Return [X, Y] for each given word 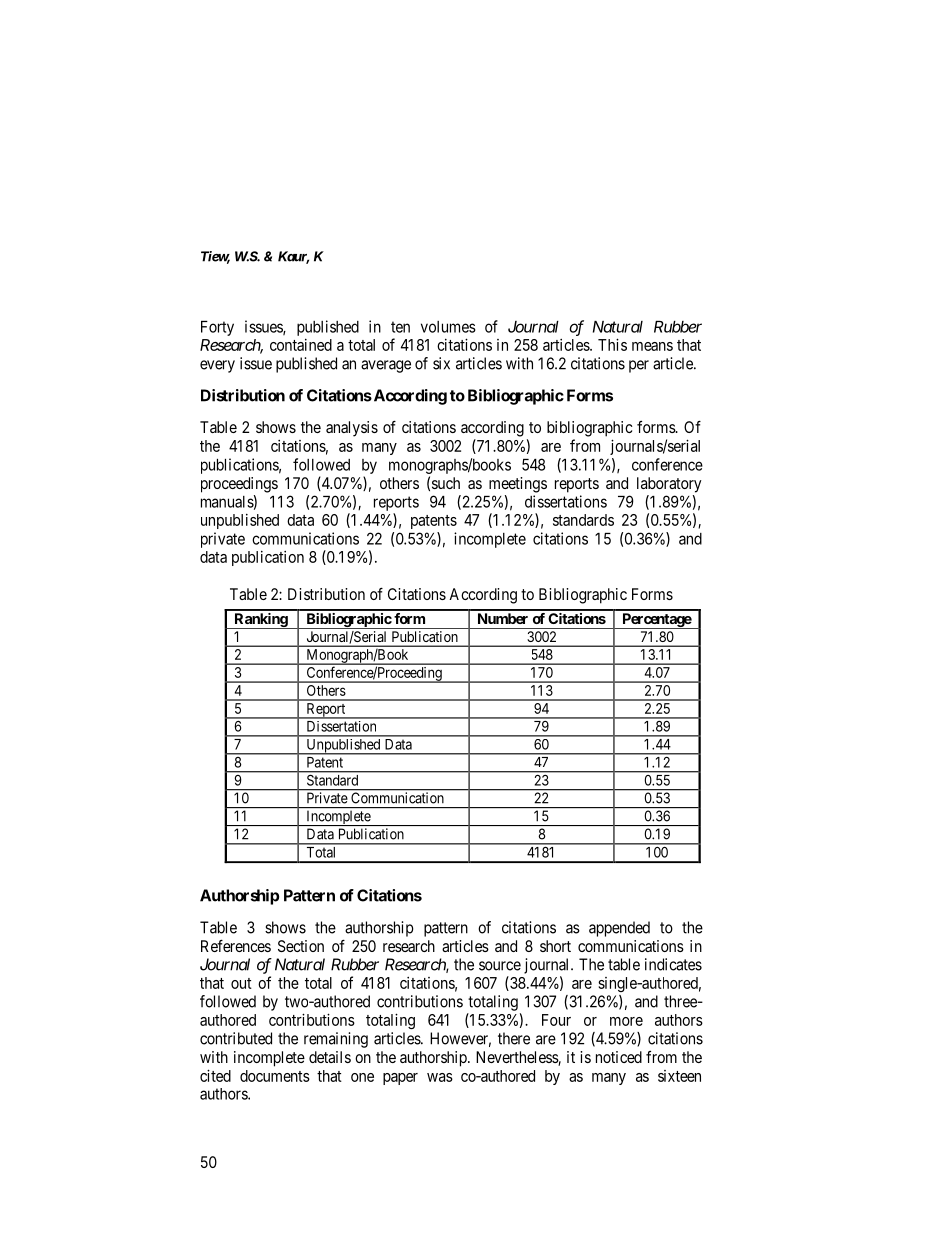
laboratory [669, 485]
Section [301, 946]
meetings [518, 485]
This [612, 344]
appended [619, 929]
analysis [352, 429]
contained [301, 345]
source [500, 966]
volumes [448, 327]
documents [275, 1076]
